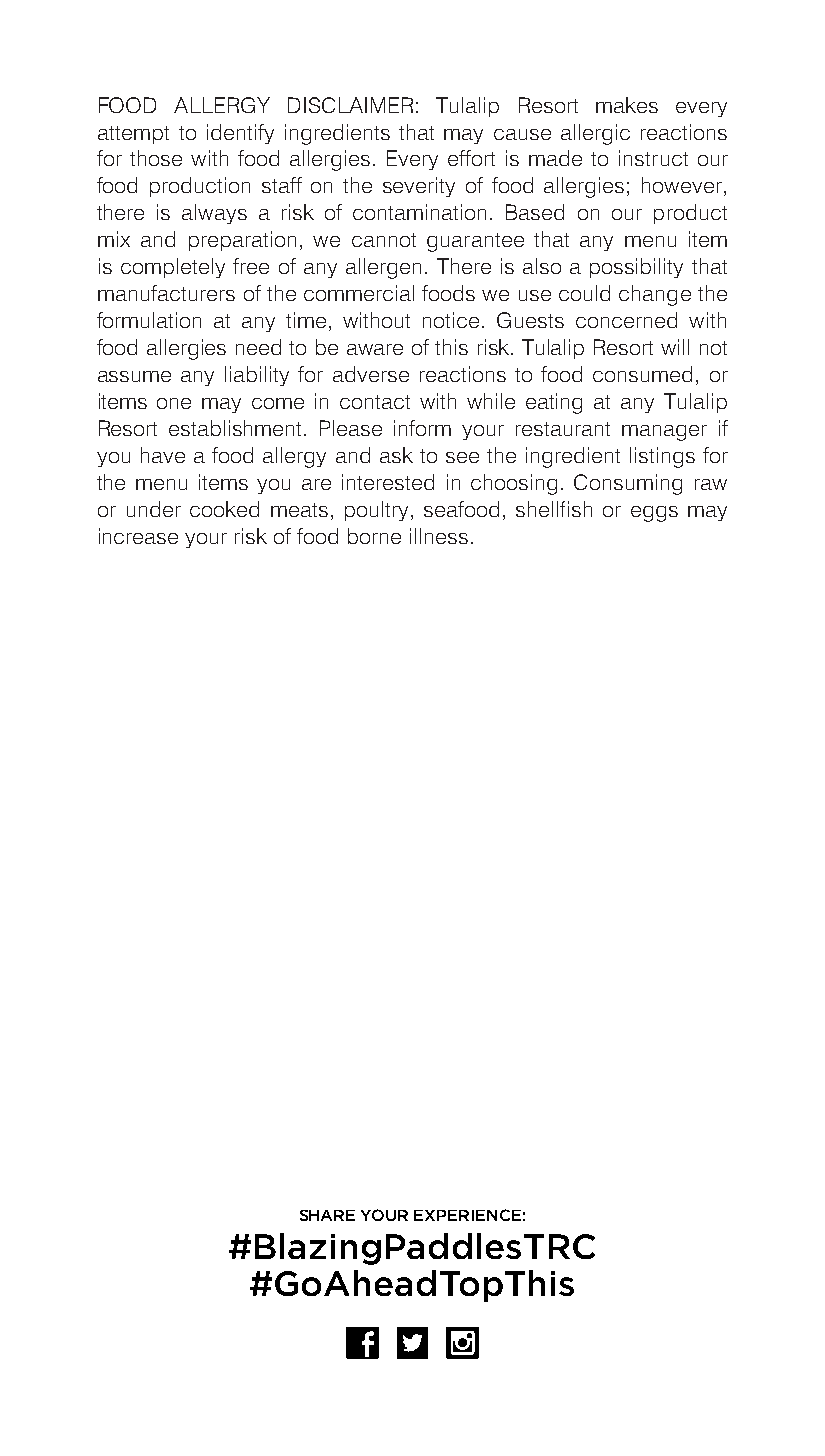 The height and width of the screenshot is (1456, 825). What do you see at coordinates (327, 1215) in the screenshot?
I see `SHARE` at bounding box center [327, 1215].
